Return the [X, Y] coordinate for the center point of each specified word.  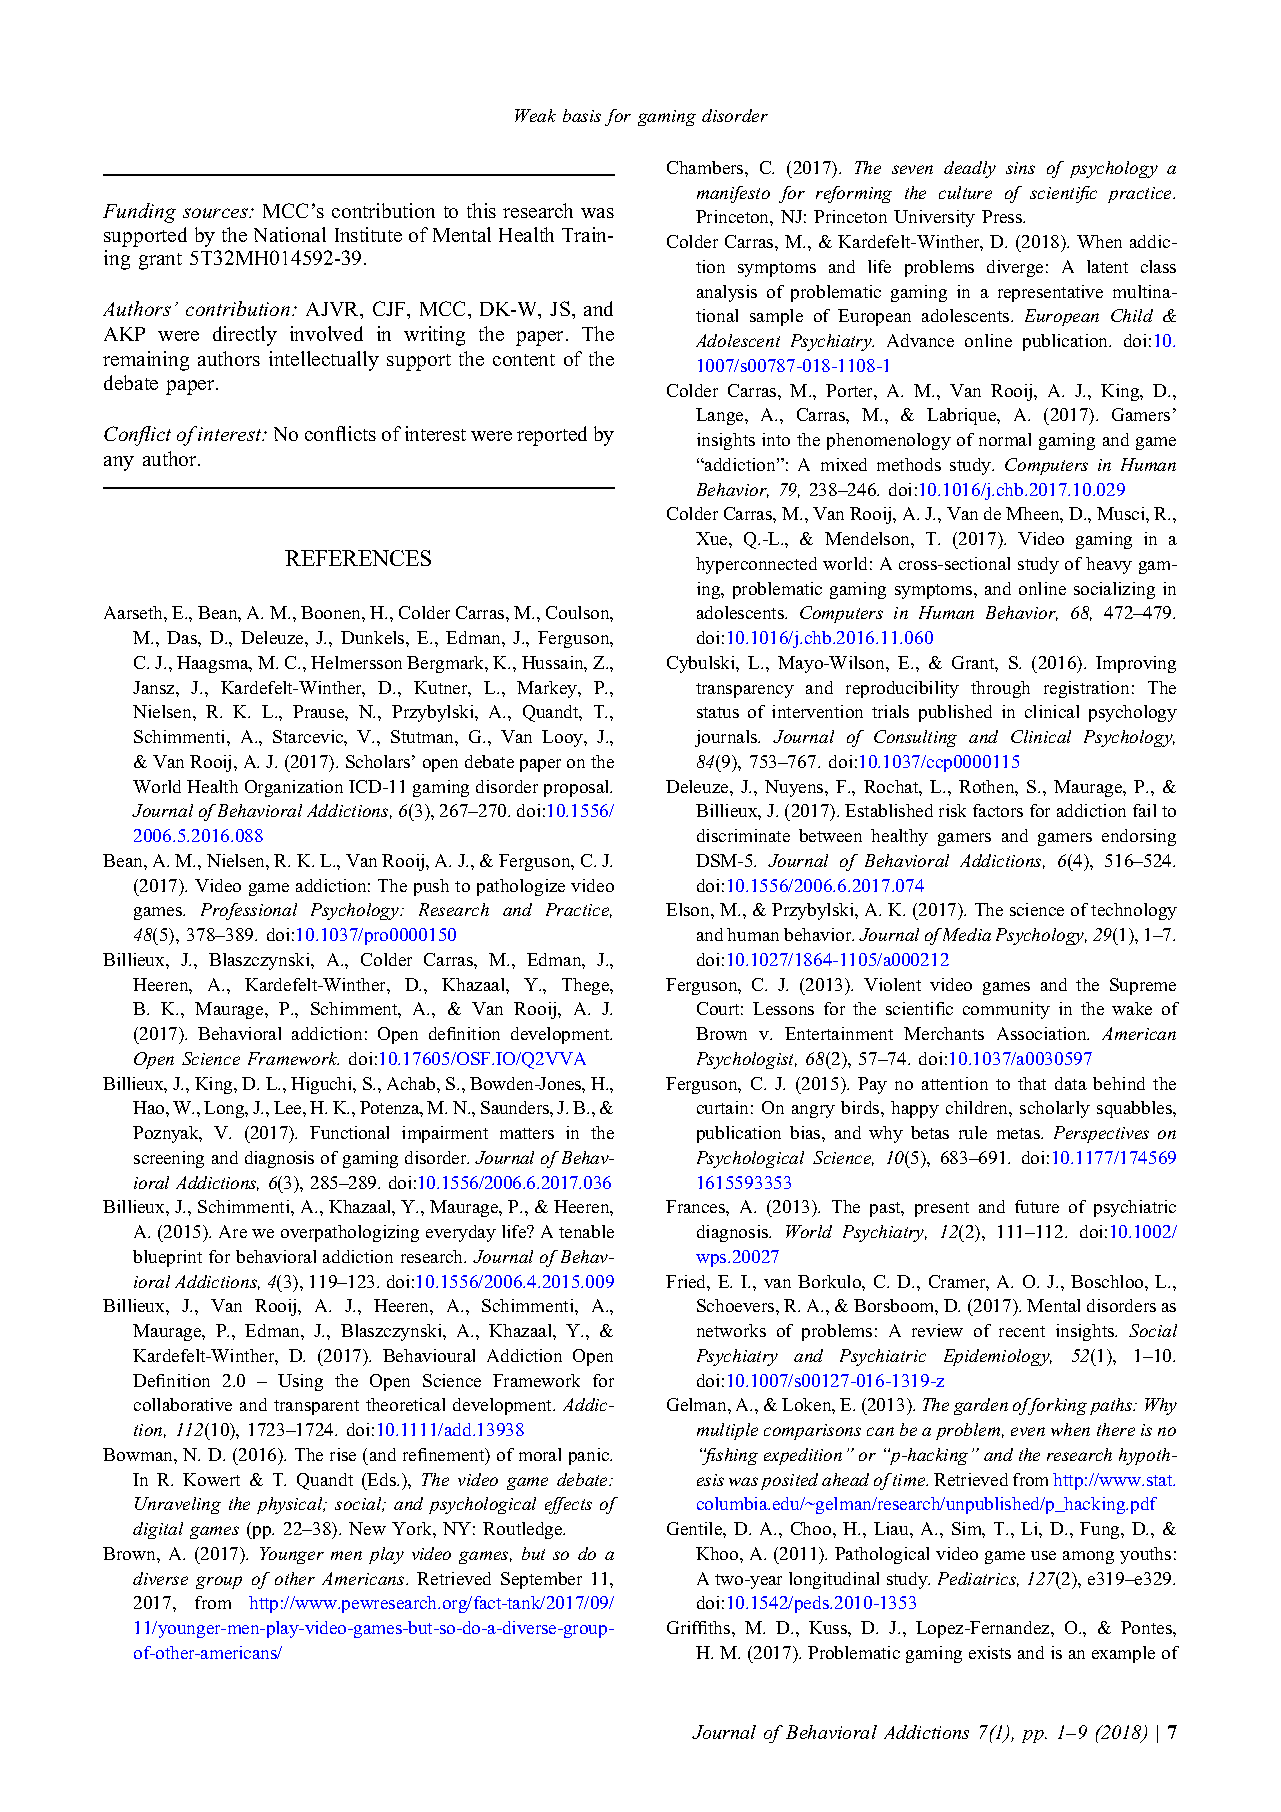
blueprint [167, 1258]
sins [1020, 168]
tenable [586, 1231]
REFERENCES [358, 558]
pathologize [521, 887]
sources [217, 213]
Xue [713, 538]
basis [582, 115]
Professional [249, 911]
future [1037, 1206]
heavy [1109, 565]
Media [965, 934]
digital [158, 1530]
